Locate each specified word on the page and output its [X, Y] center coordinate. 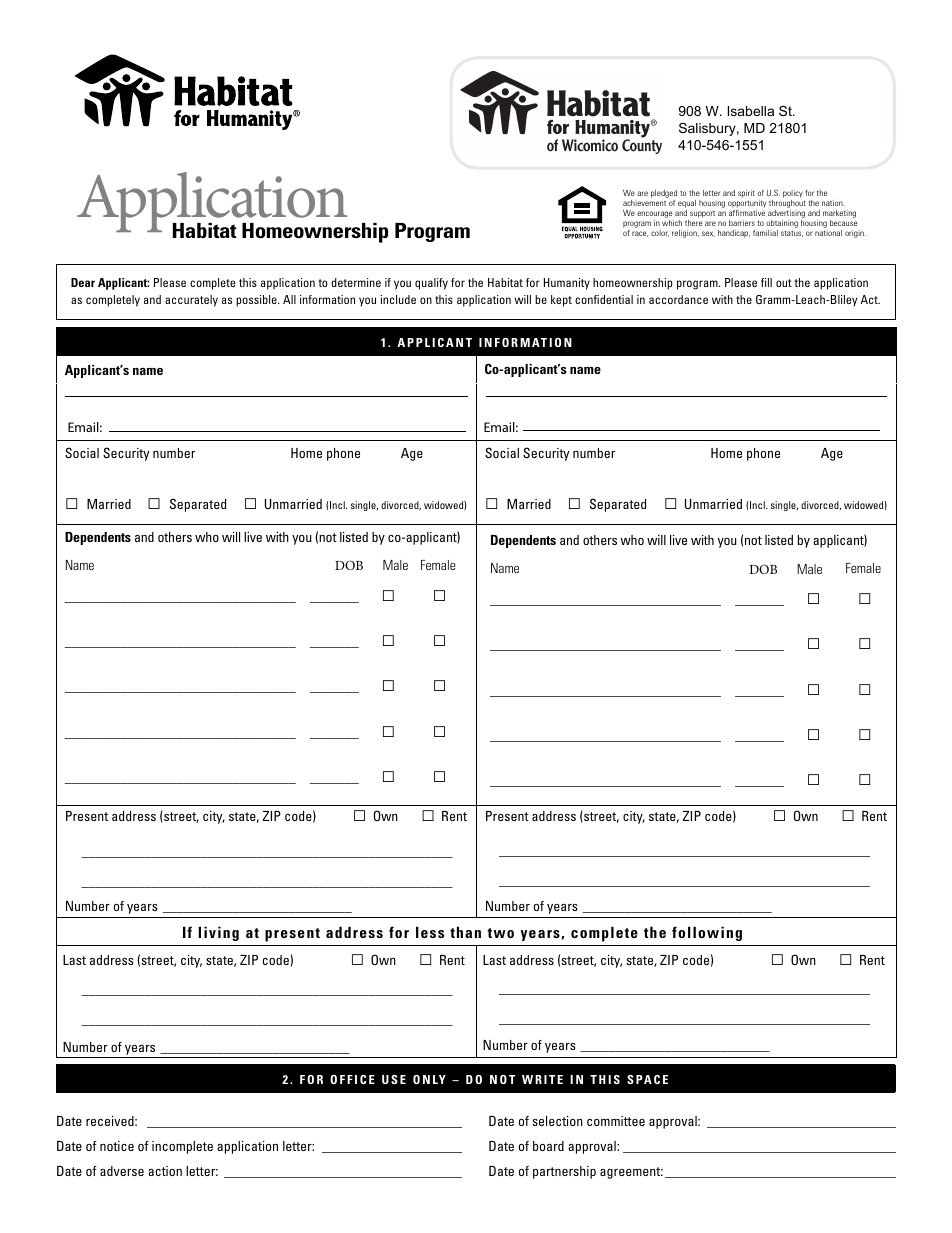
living [219, 933]
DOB [763, 569]
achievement [644, 203]
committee [616, 1121]
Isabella [751, 111]
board [548, 1146]
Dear [83, 282]
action [165, 1171]
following [707, 933]
